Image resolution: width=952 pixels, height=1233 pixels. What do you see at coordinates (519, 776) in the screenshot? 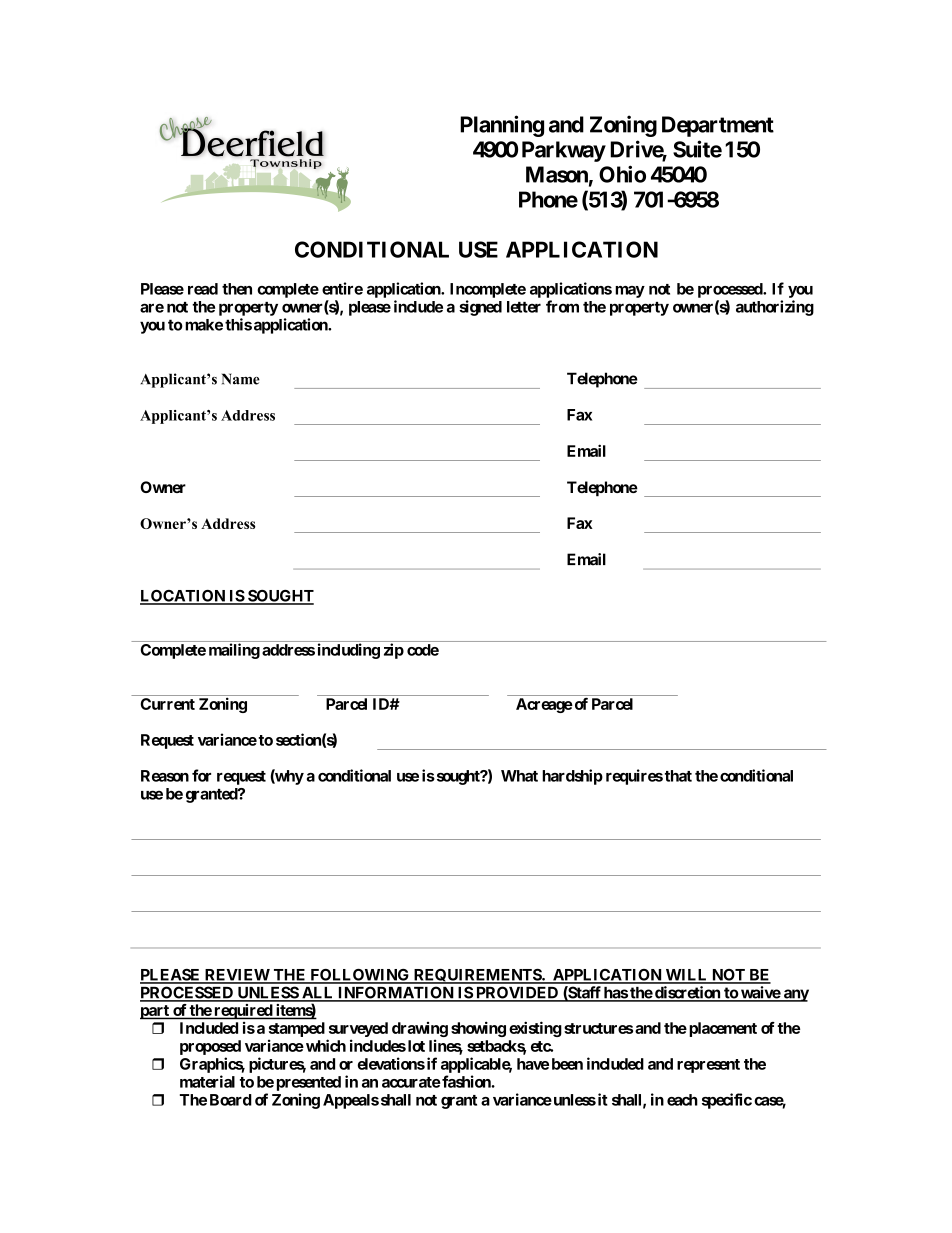
I see `What` at bounding box center [519, 776].
